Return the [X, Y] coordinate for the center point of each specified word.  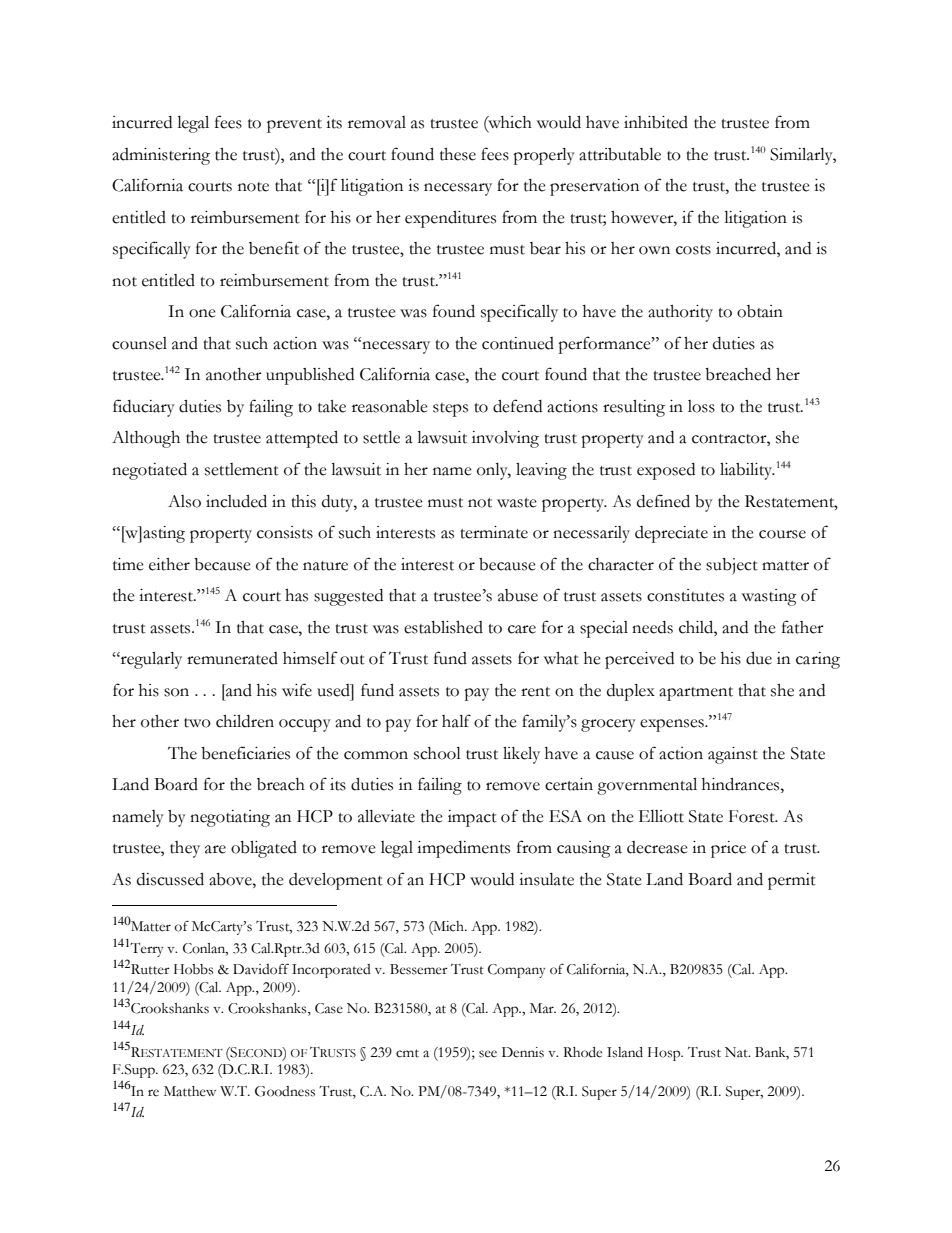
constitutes [685, 595]
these [458, 154]
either [169, 564]
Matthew [190, 1091]
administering [161, 156]
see [488, 1054]
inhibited [656, 122]
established [443, 627]
